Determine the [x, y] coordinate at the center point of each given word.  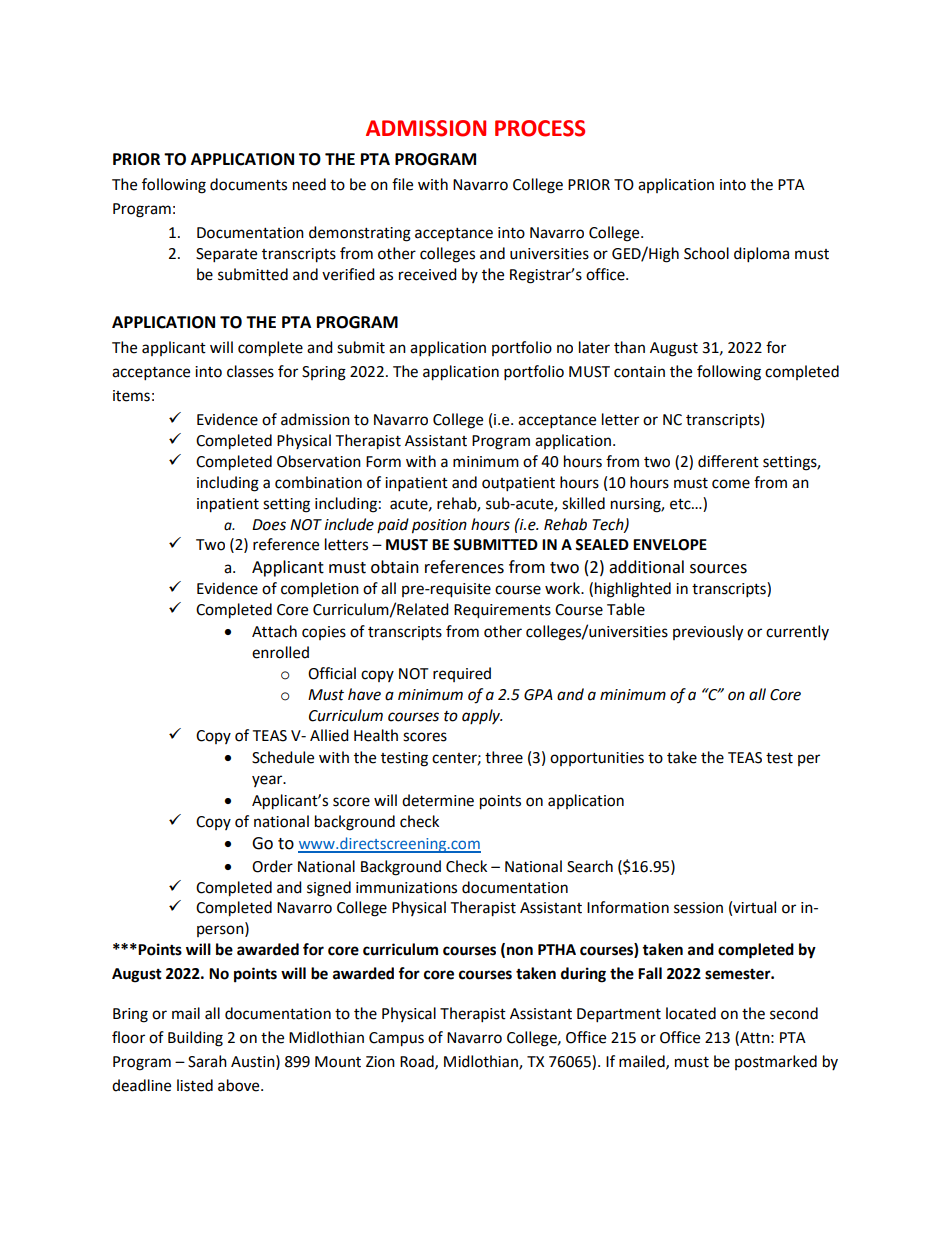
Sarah [207, 1061]
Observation [319, 461]
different [728, 461]
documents [248, 184]
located [691, 1013]
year [268, 781]
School [706, 253]
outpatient [518, 484]
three [504, 757]
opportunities [597, 759]
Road [418, 1062]
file [402, 184]
